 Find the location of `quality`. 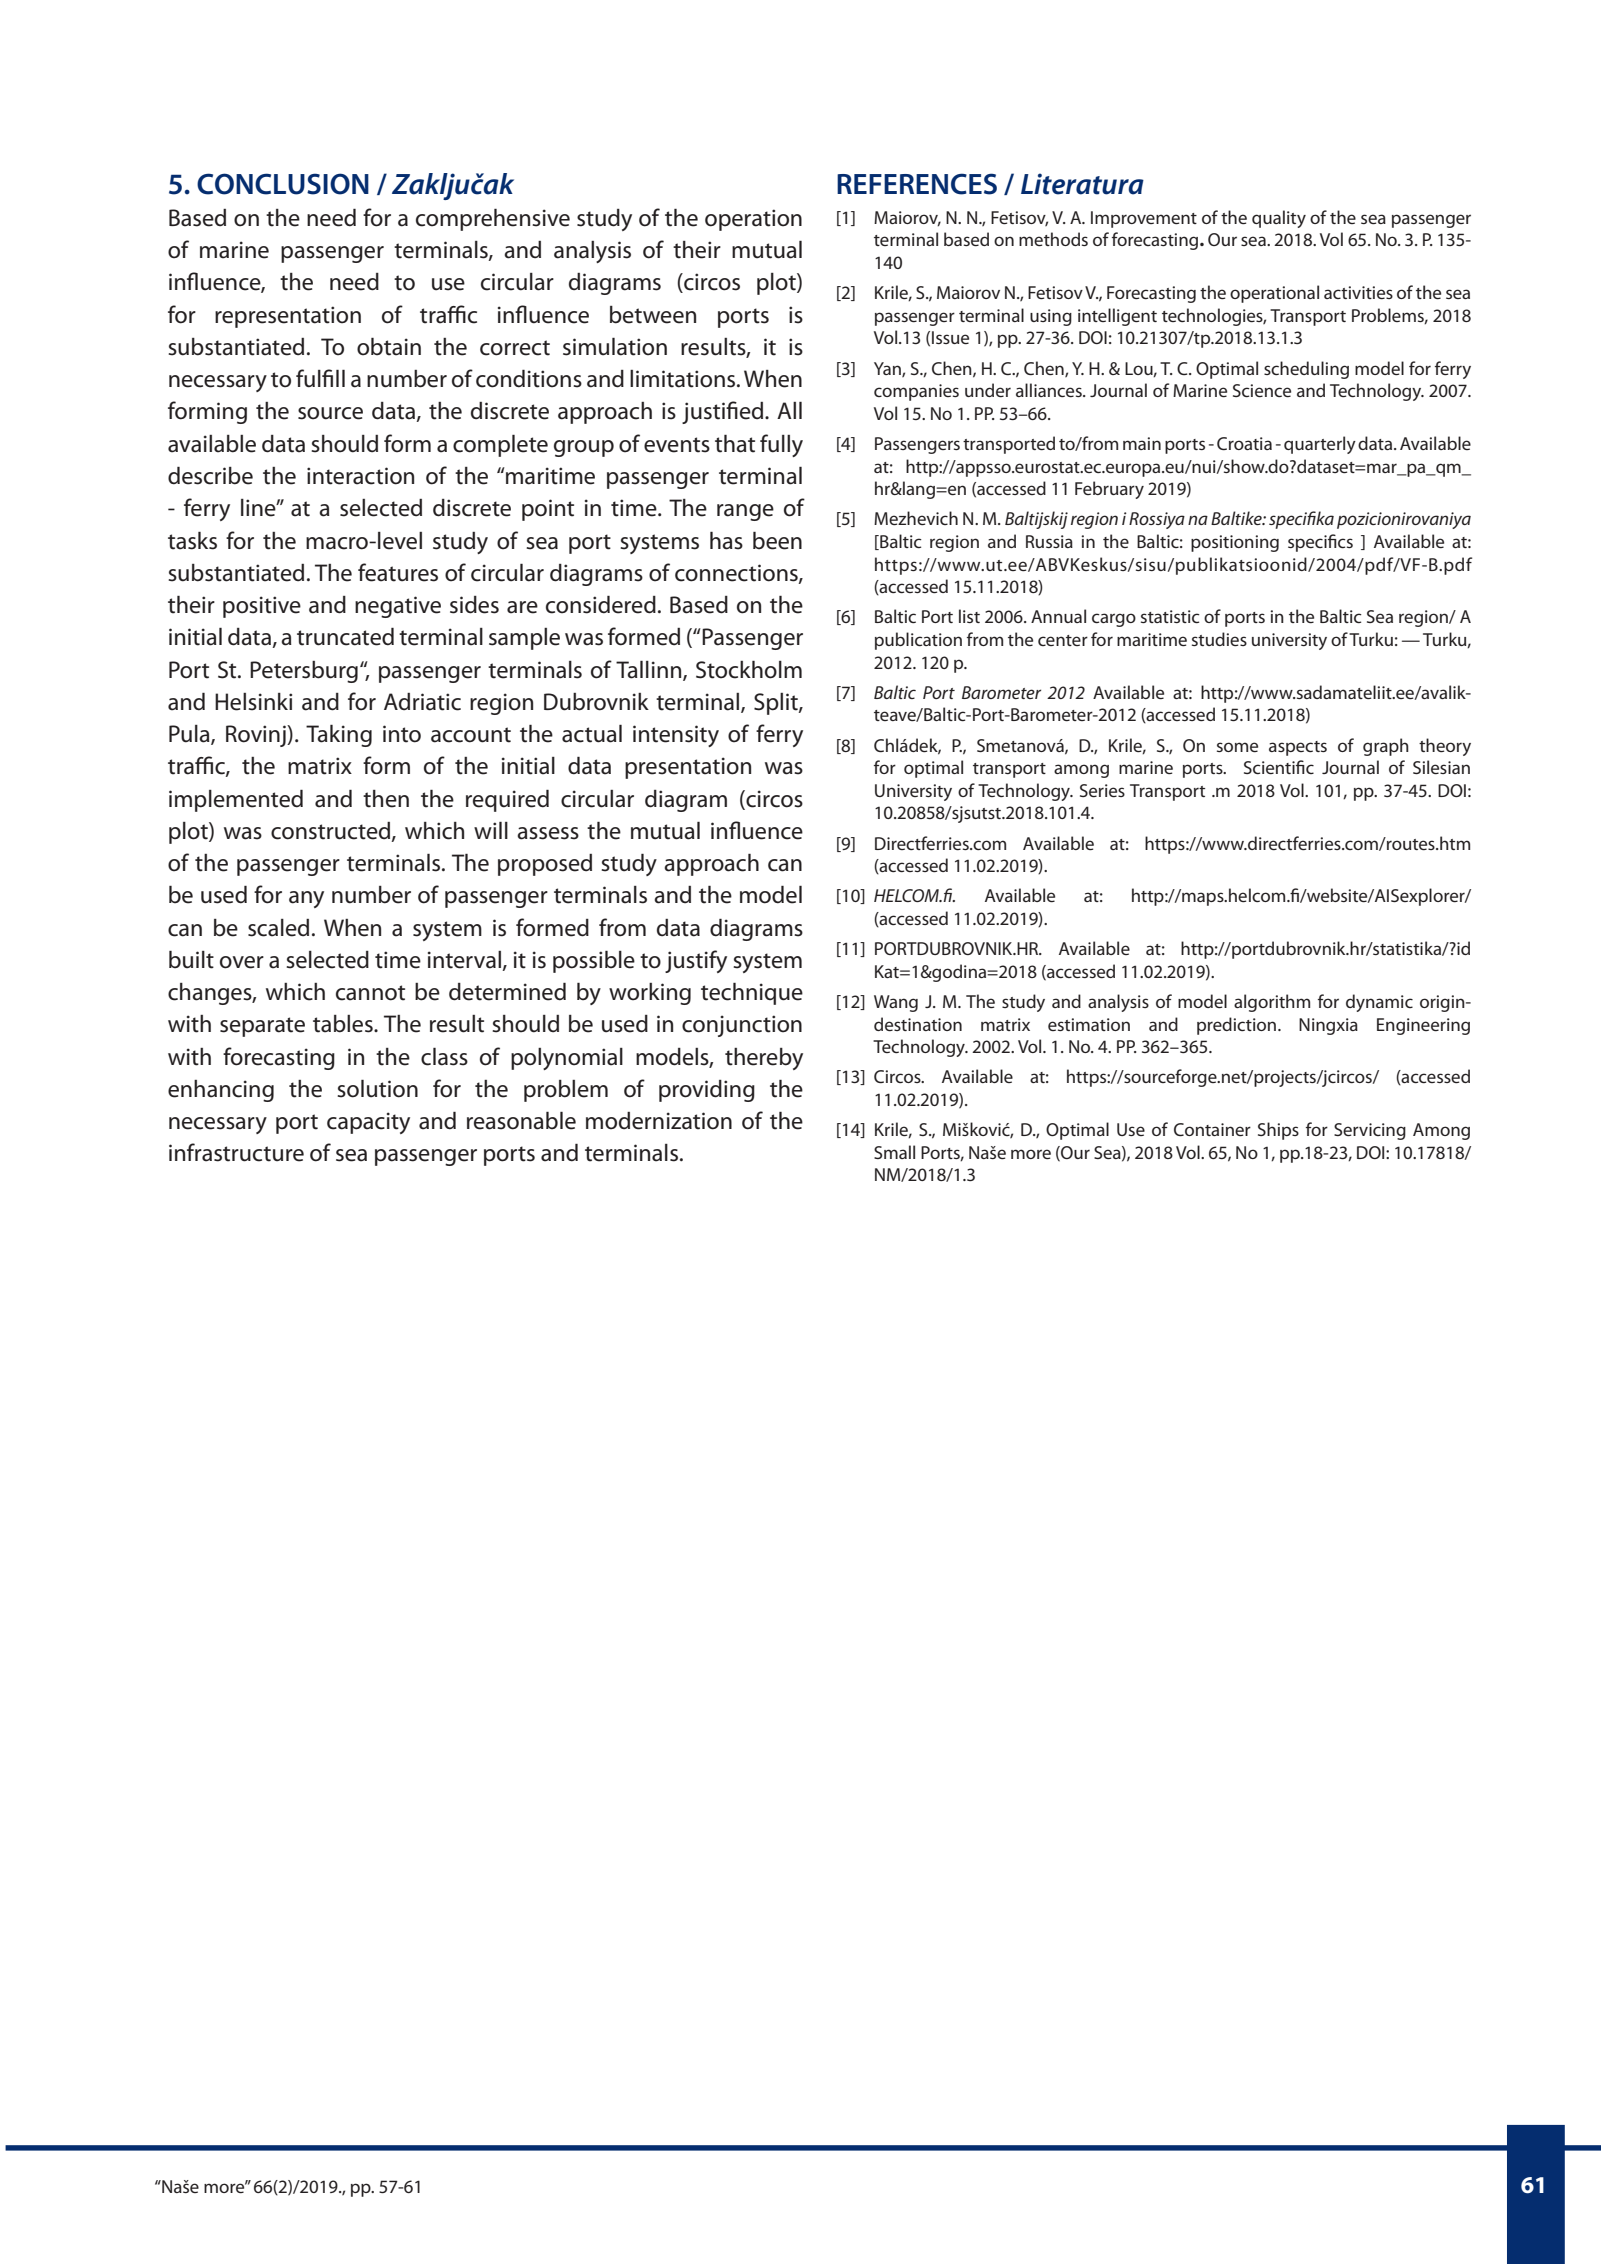

quality is located at coordinates (1279, 219).
